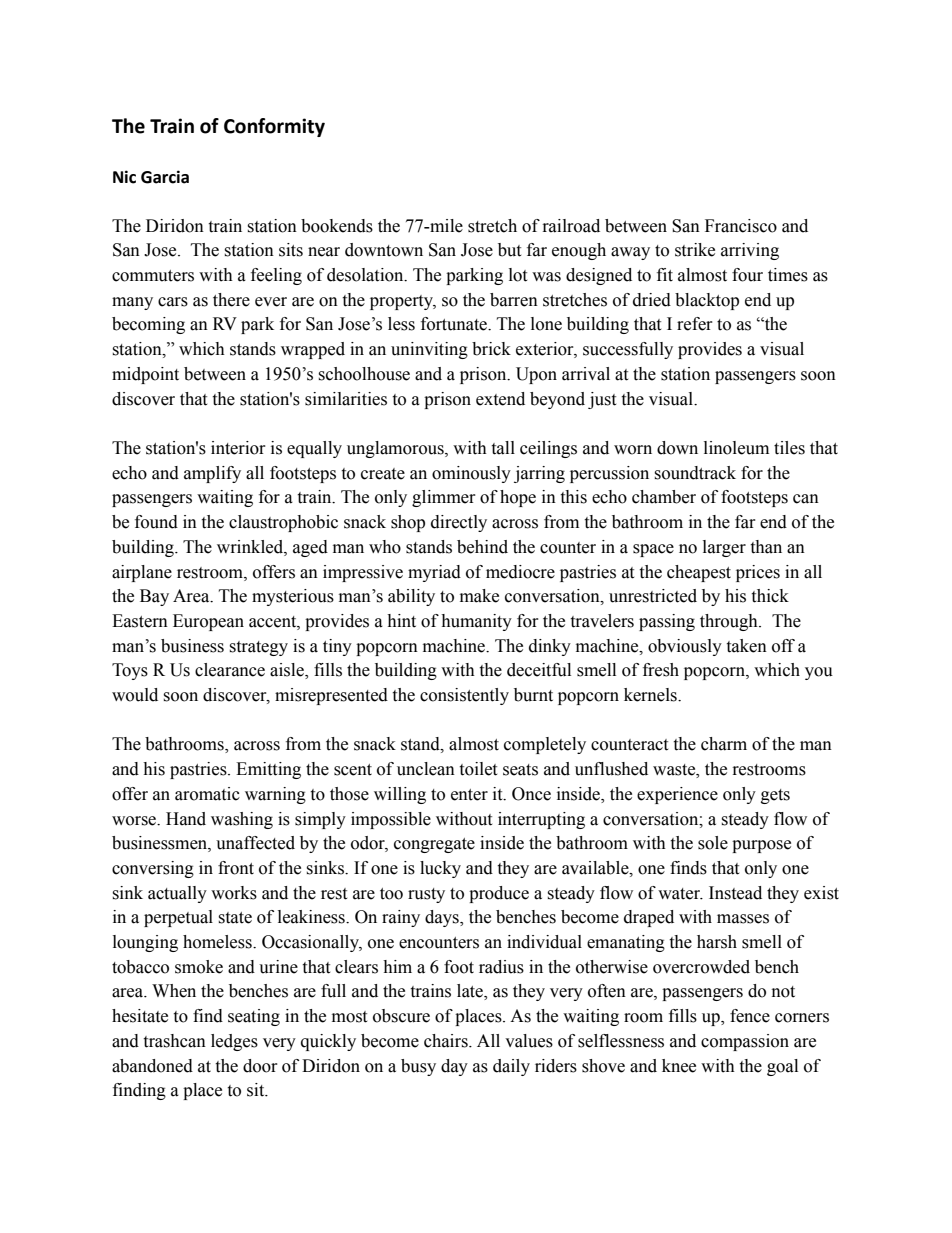 The height and width of the image is (1233, 952). I want to click on compassion, so click(745, 1042).
